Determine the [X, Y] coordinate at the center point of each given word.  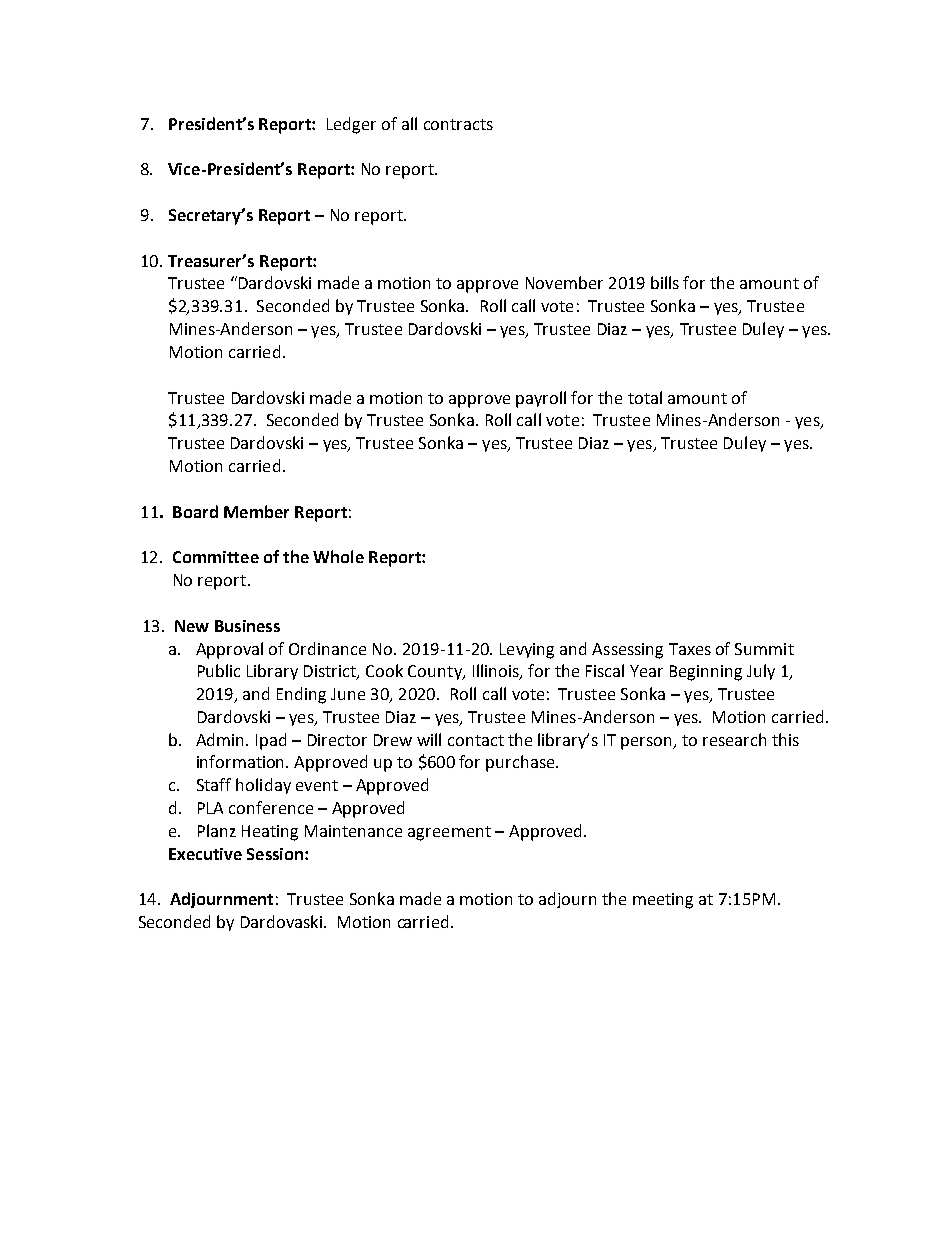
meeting [663, 901]
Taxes [690, 649]
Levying [527, 651]
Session [276, 854]
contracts [458, 124]
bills [665, 282]
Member [256, 511]
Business [247, 626]
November [564, 282]
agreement [449, 833]
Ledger [351, 125]
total [645, 397]
